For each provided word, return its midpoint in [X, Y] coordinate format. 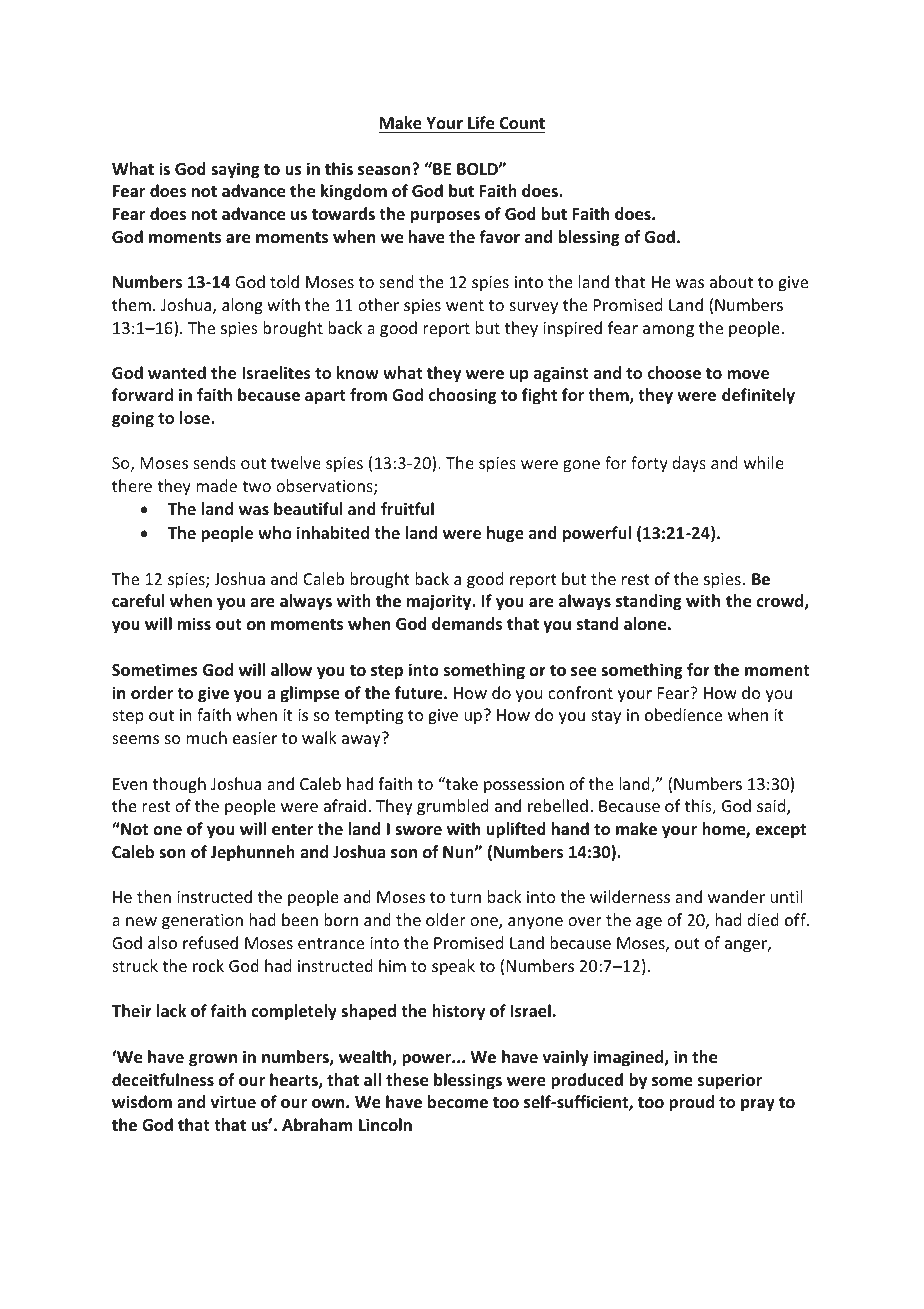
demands [467, 624]
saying [235, 170]
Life [481, 123]
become [458, 1102]
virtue [233, 1101]
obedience [683, 714]
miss [194, 624]
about [731, 281]
